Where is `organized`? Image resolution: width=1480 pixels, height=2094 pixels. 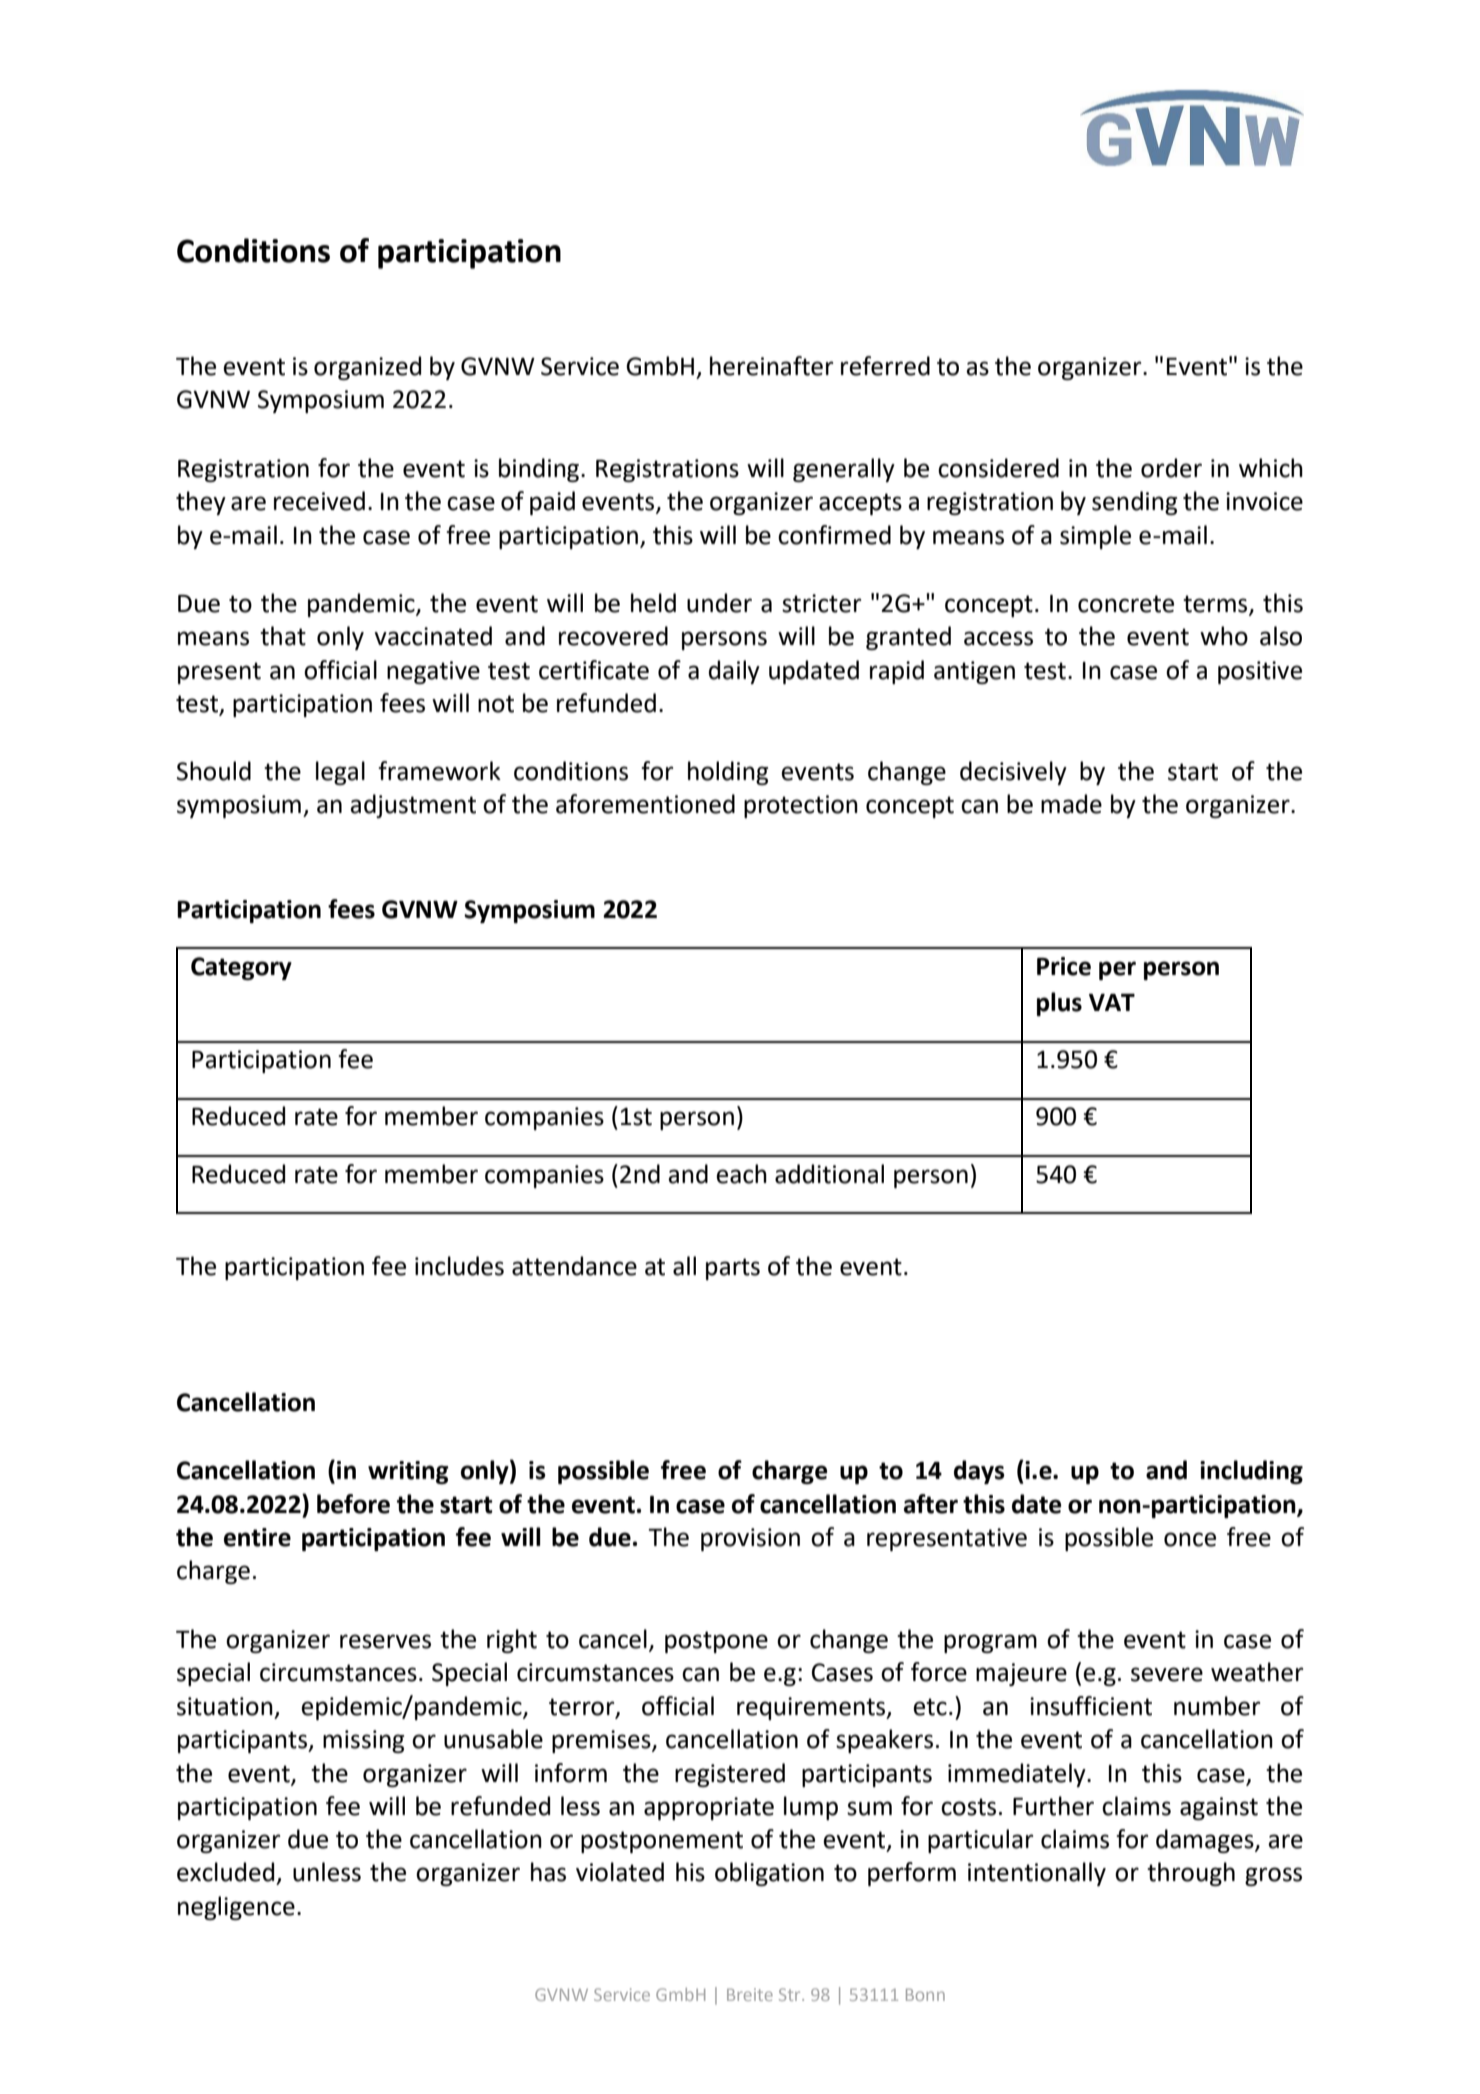
organized is located at coordinates (367, 368).
